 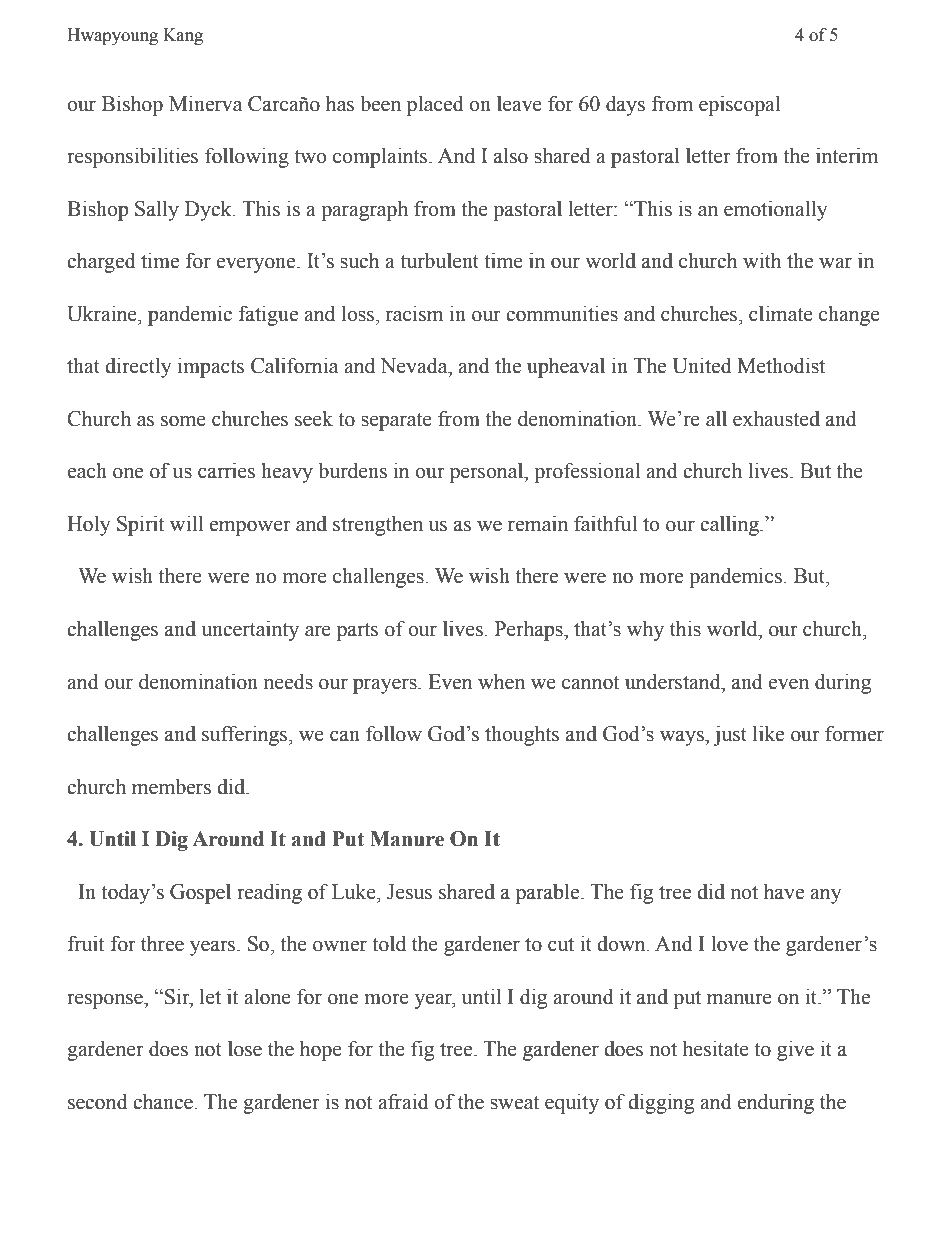 What do you see at coordinates (784, 891) in the screenshot?
I see `have` at bounding box center [784, 891].
